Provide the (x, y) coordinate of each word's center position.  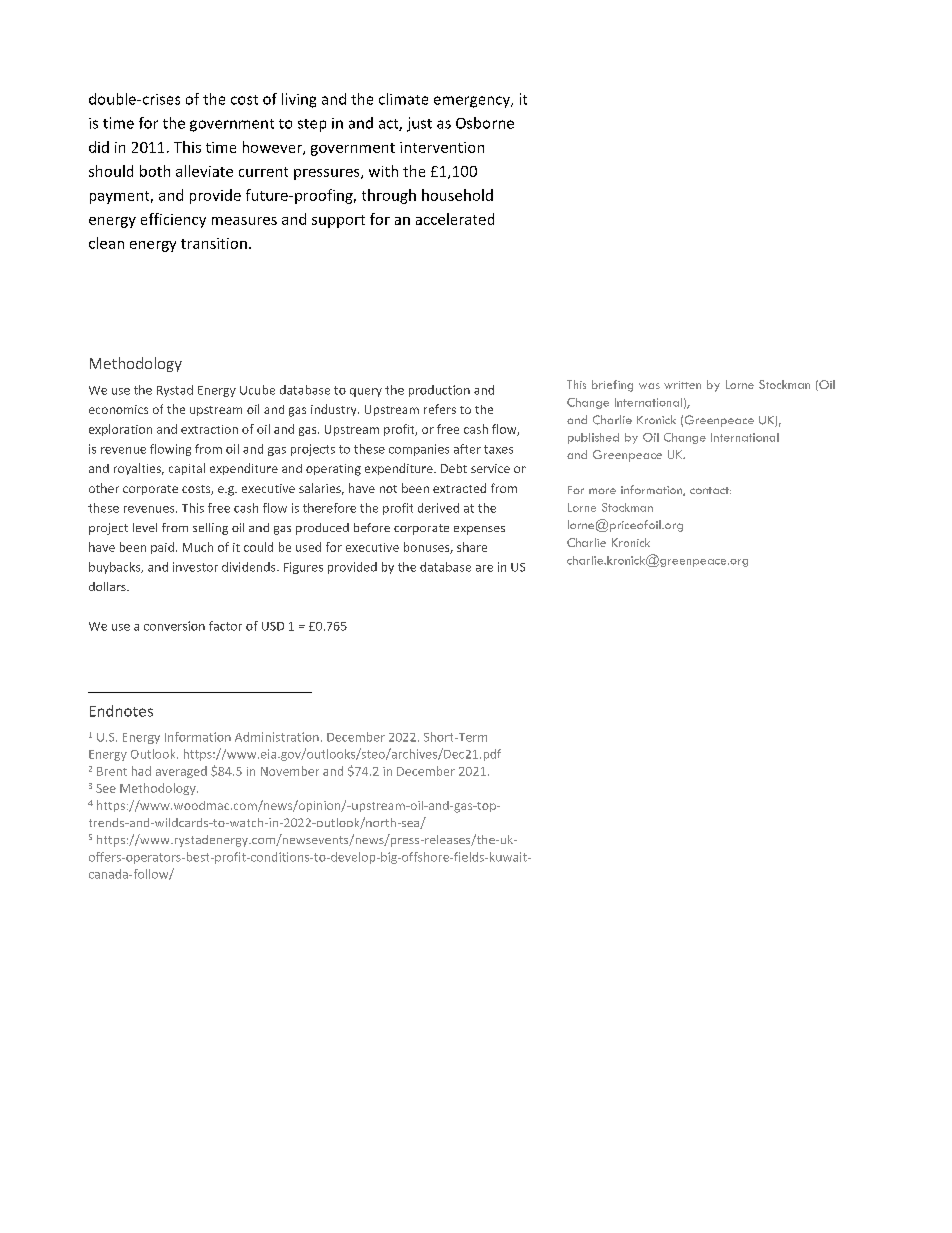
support (338, 221)
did (99, 147)
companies (419, 450)
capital (187, 469)
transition (214, 243)
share (472, 547)
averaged (181, 772)
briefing (612, 386)
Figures (303, 568)
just (419, 124)
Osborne (485, 123)
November (290, 771)
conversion (174, 626)
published (593, 438)
